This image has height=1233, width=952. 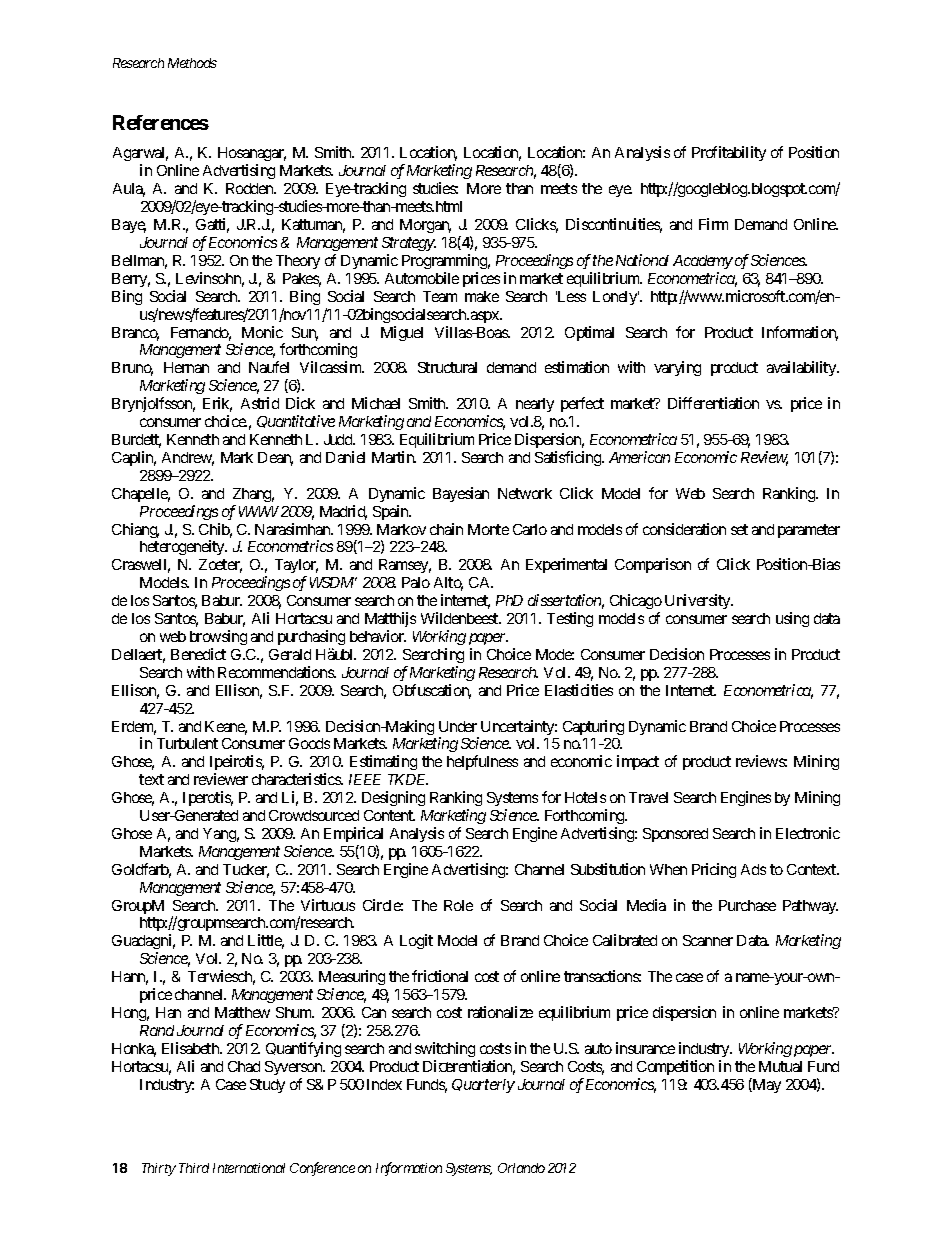 I want to click on Testing, so click(x=570, y=619).
